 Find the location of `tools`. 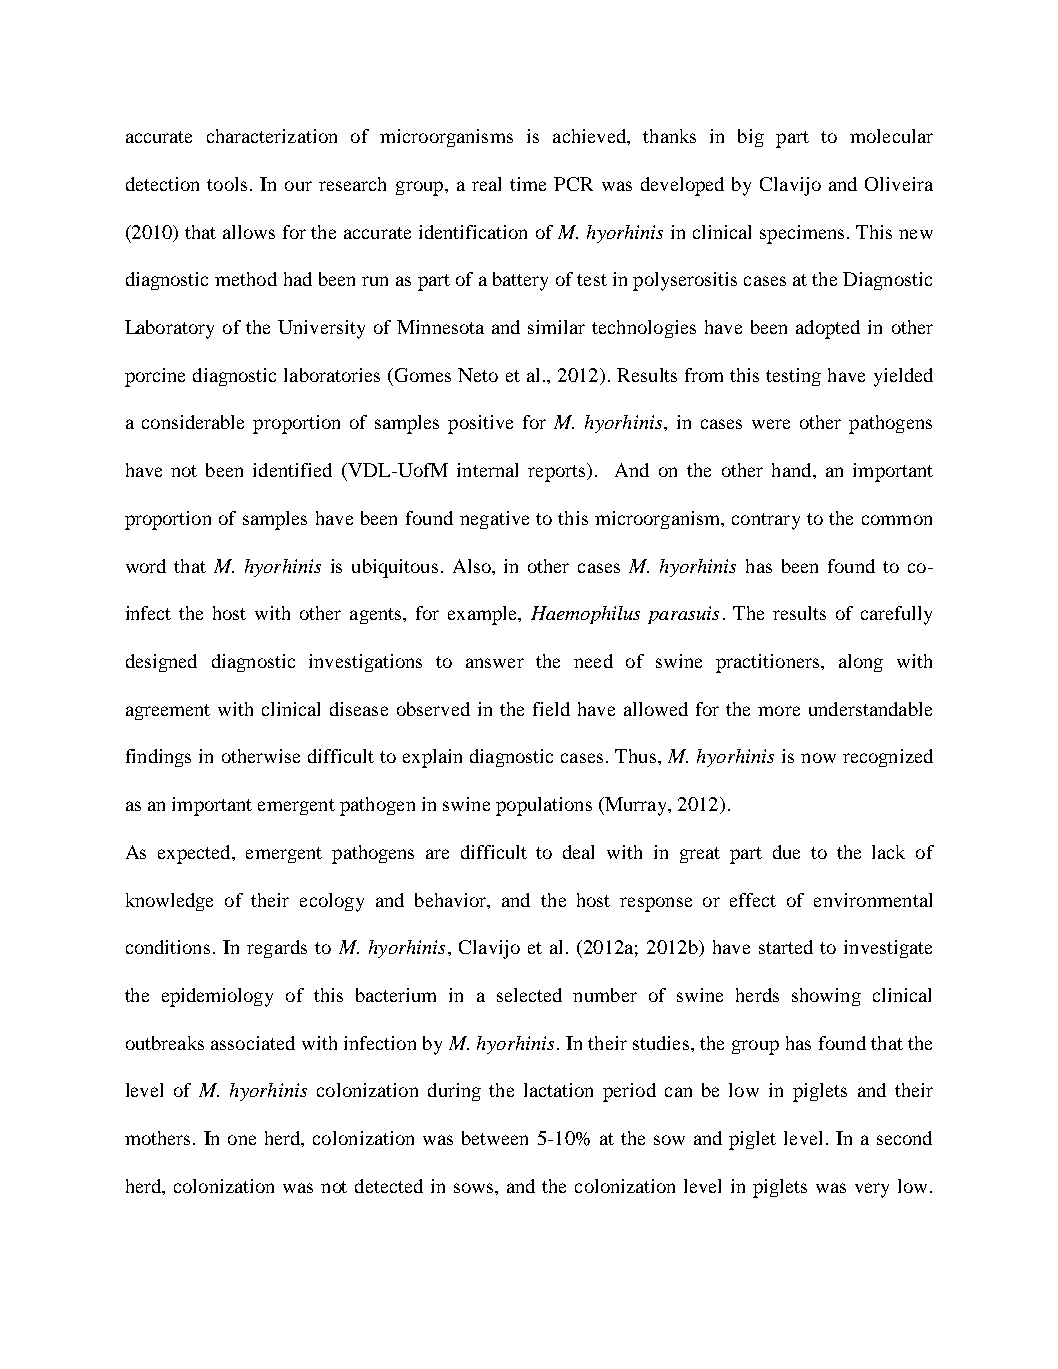

tools is located at coordinates (227, 184).
